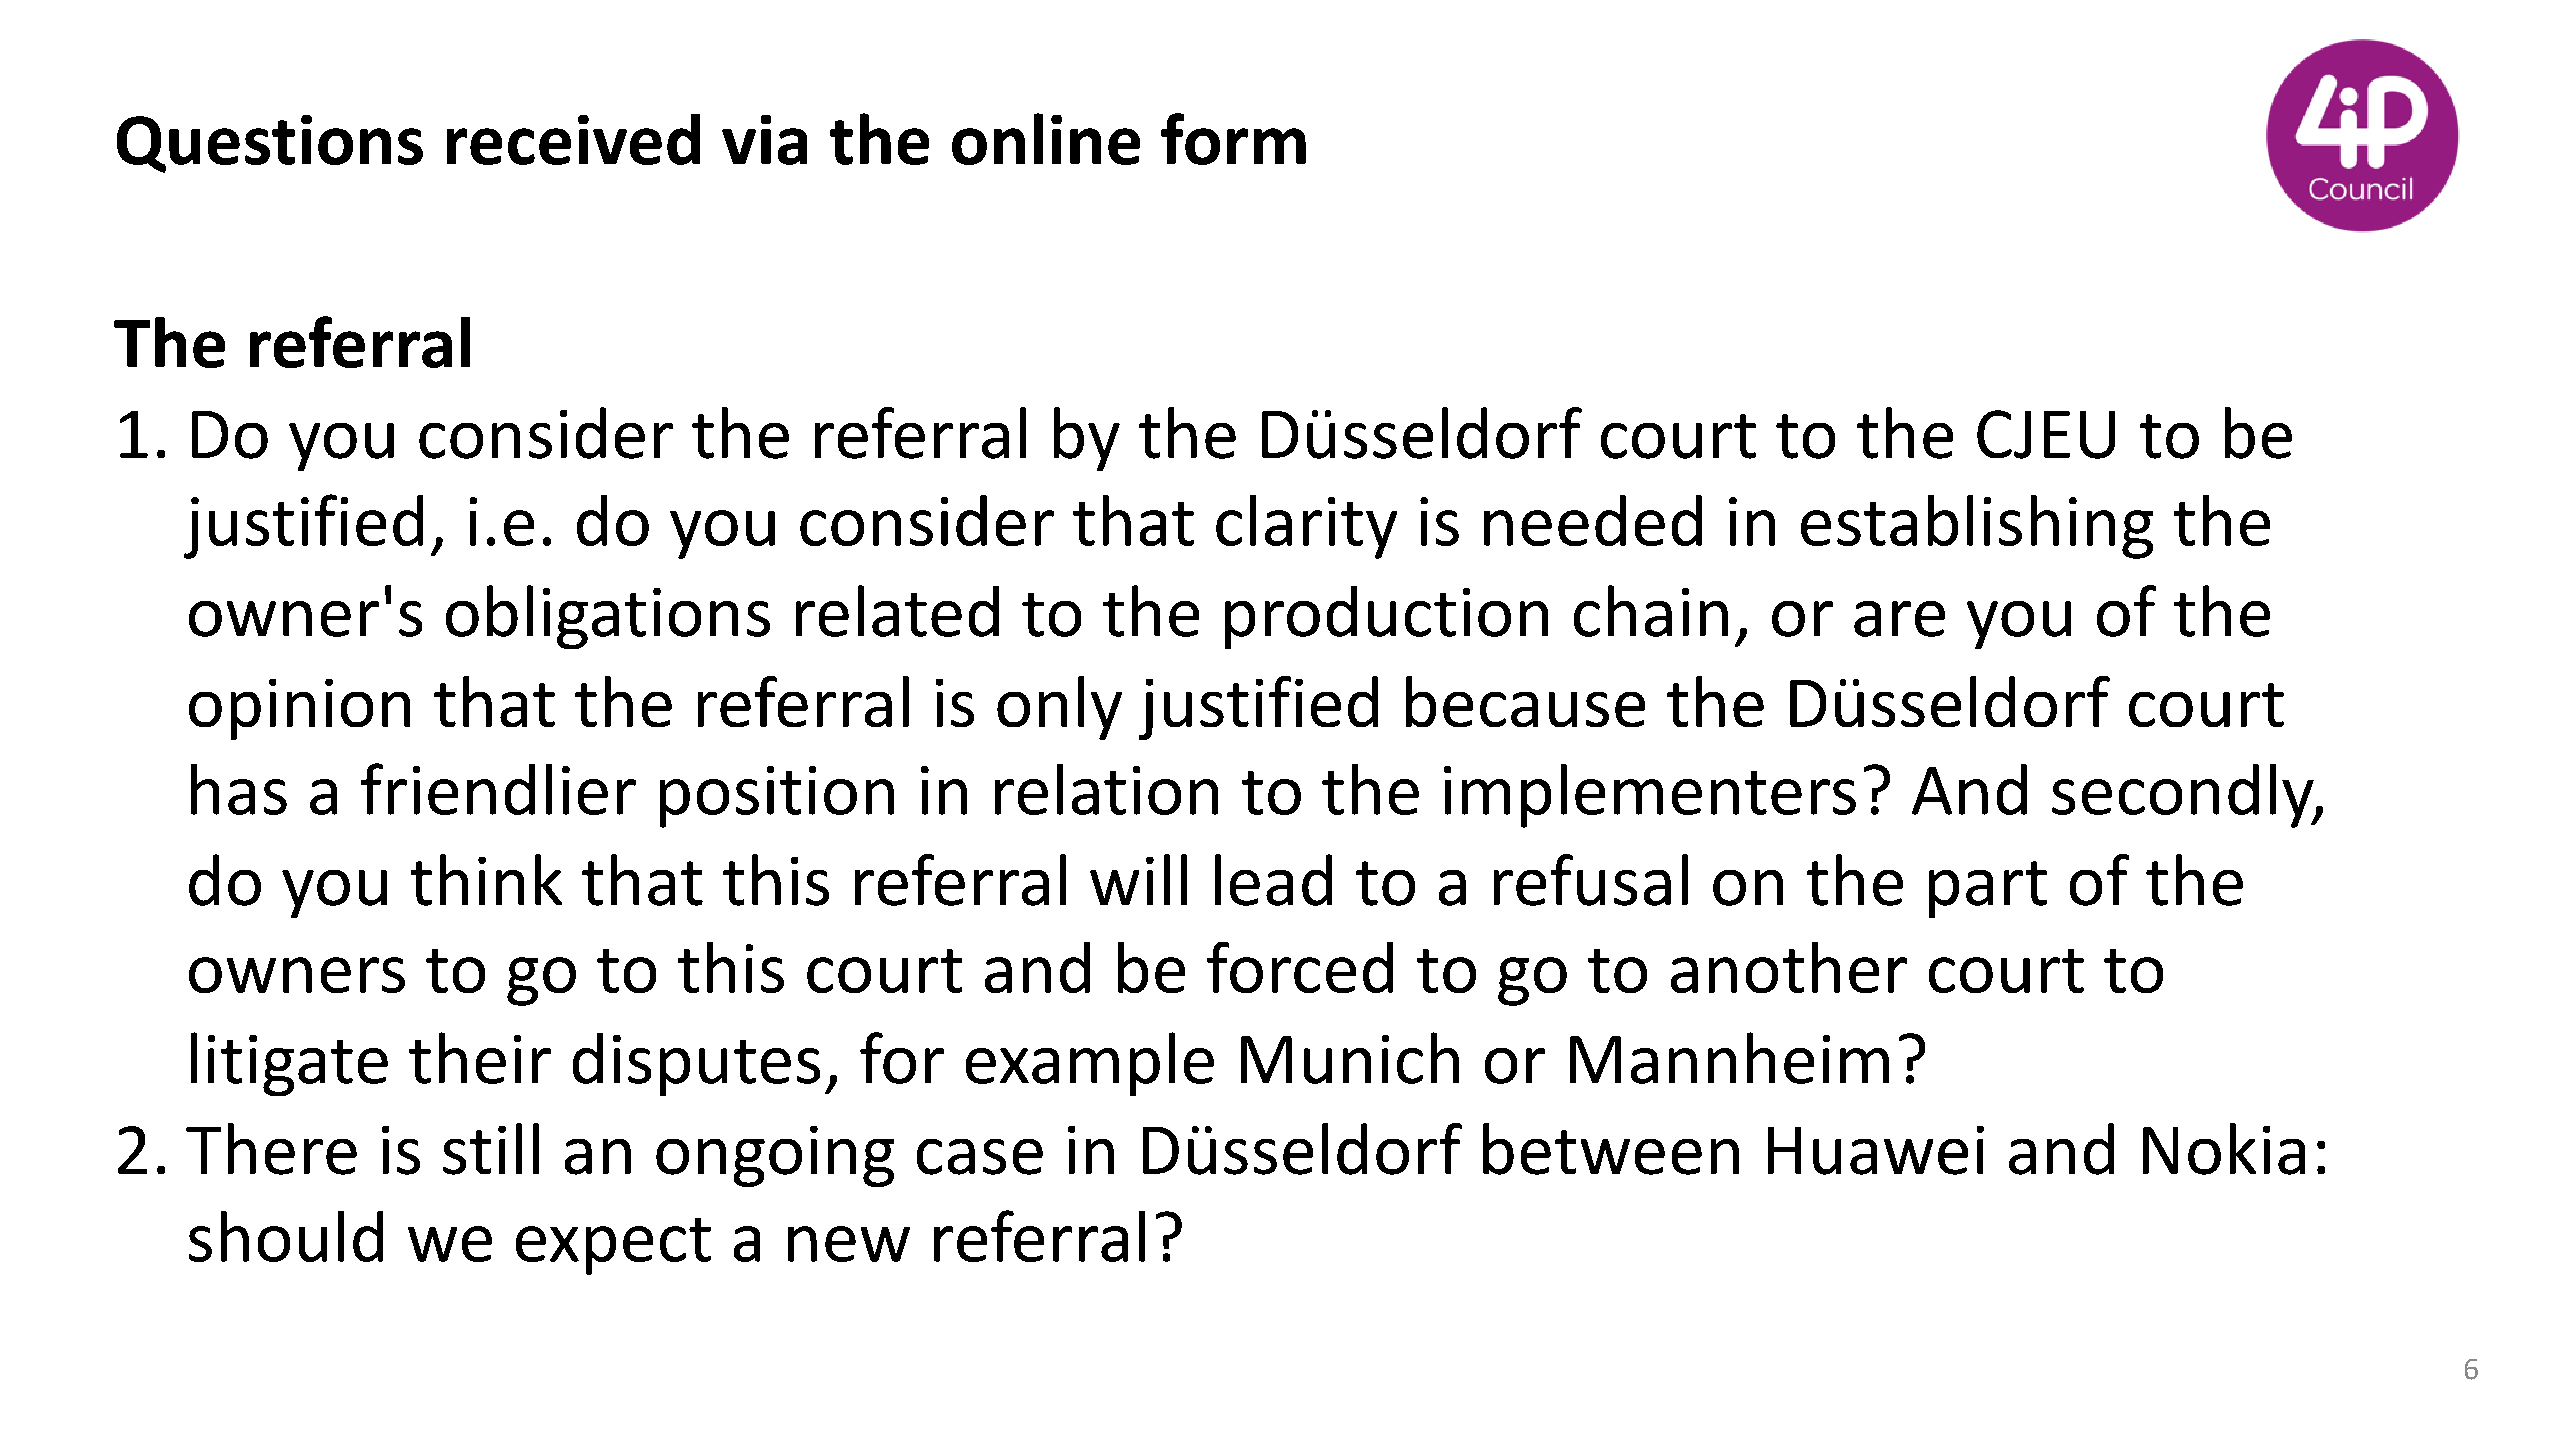 This screenshot has width=2555, height=1437. Describe the element at coordinates (1273, 880) in the screenshot. I see `lead` at that location.
